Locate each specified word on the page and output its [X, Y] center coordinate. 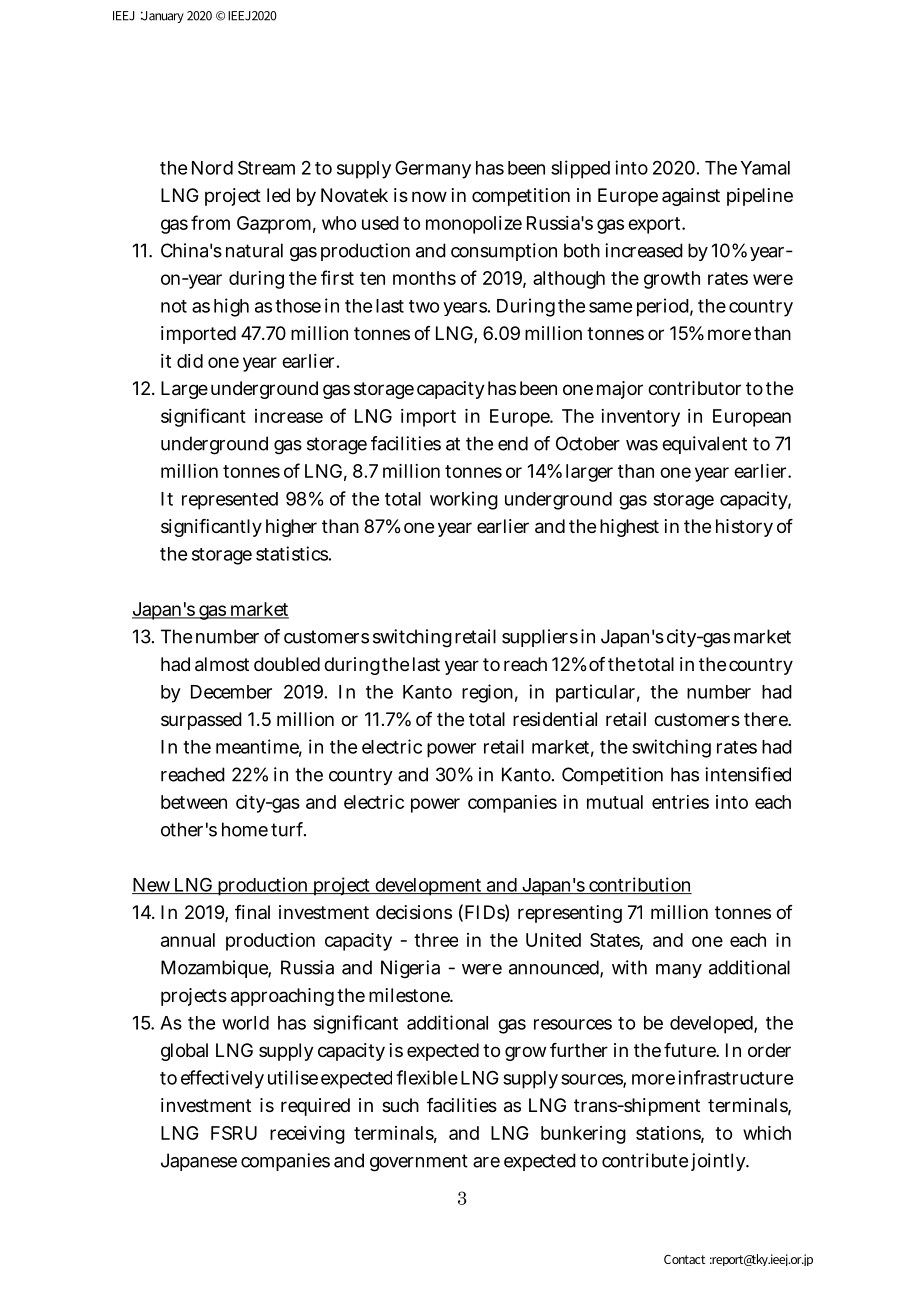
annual [188, 940]
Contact [684, 1259]
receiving [307, 1135]
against [691, 197]
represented [230, 501]
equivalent [704, 445]
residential [555, 719]
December [231, 692]
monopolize [474, 225]
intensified [748, 774]
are [486, 1162]
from [210, 222]
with [629, 967]
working [464, 500]
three [436, 940]
